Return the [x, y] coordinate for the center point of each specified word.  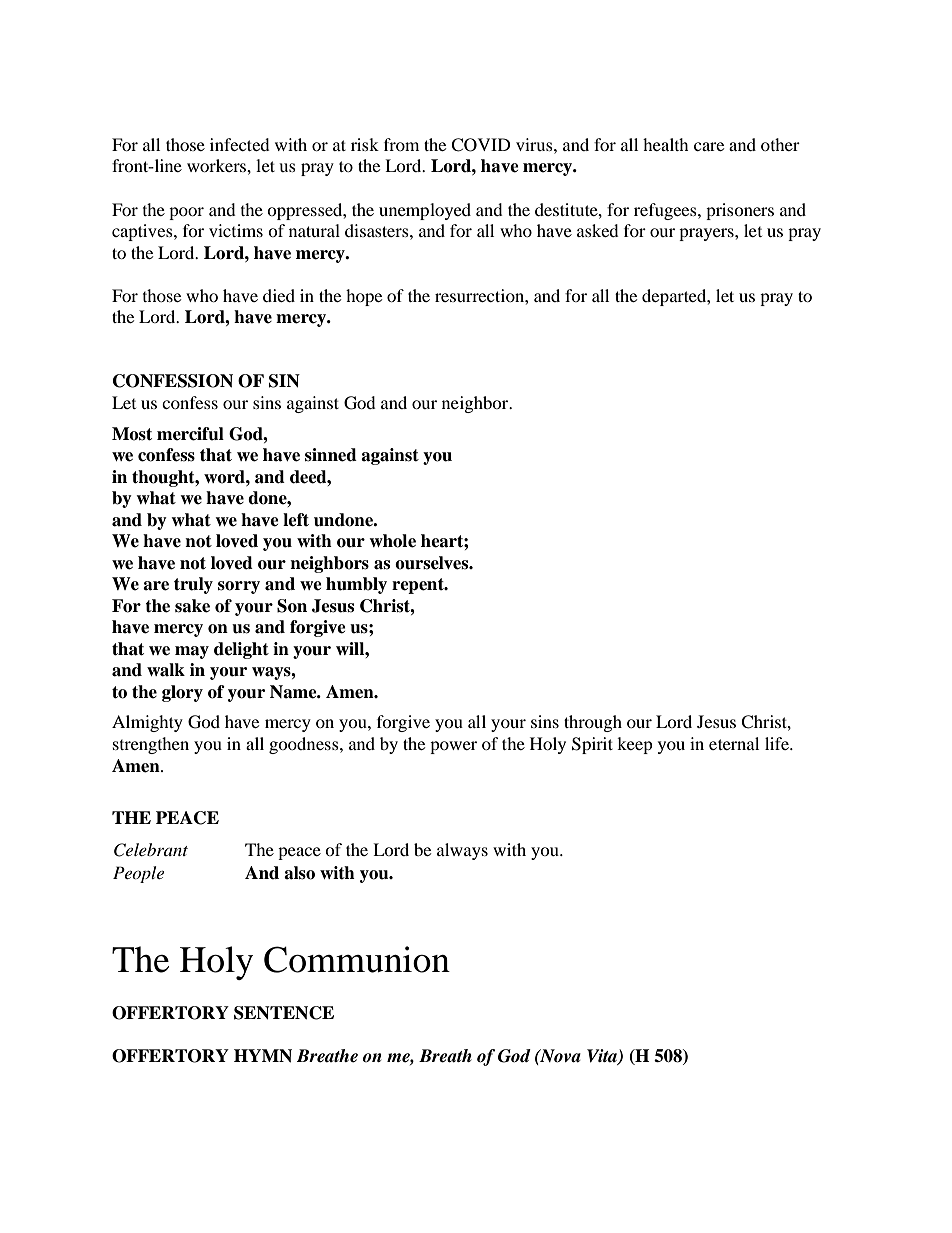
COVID [481, 145]
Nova [559, 1056]
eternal [734, 743]
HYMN [263, 1056]
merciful [190, 434]
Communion [357, 959]
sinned [331, 455]
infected [240, 144]
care [709, 146]
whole [392, 541]
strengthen [151, 745]
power [453, 747]
